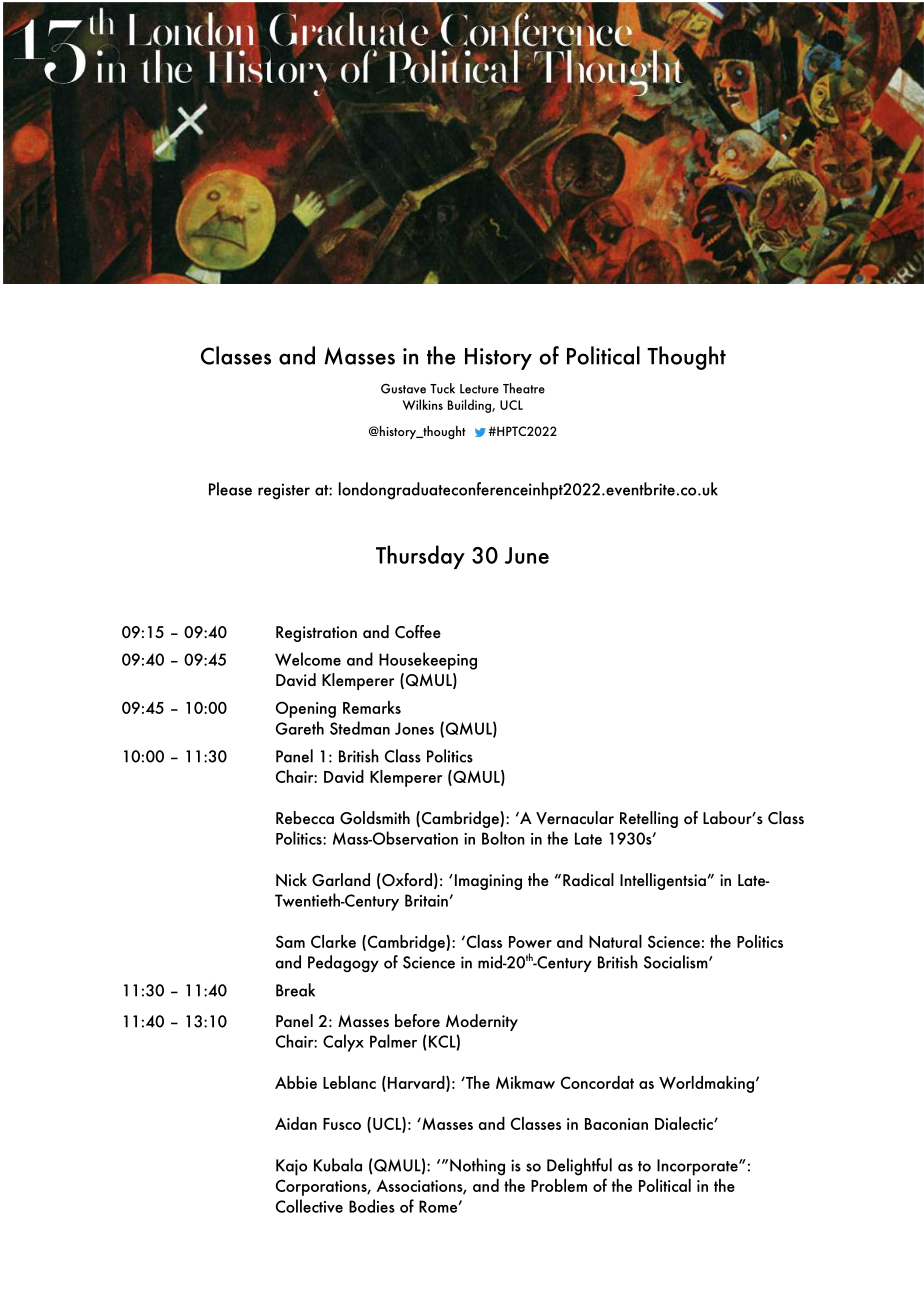 This screenshot has width=924, height=1308. I want to click on register, so click(284, 491).
